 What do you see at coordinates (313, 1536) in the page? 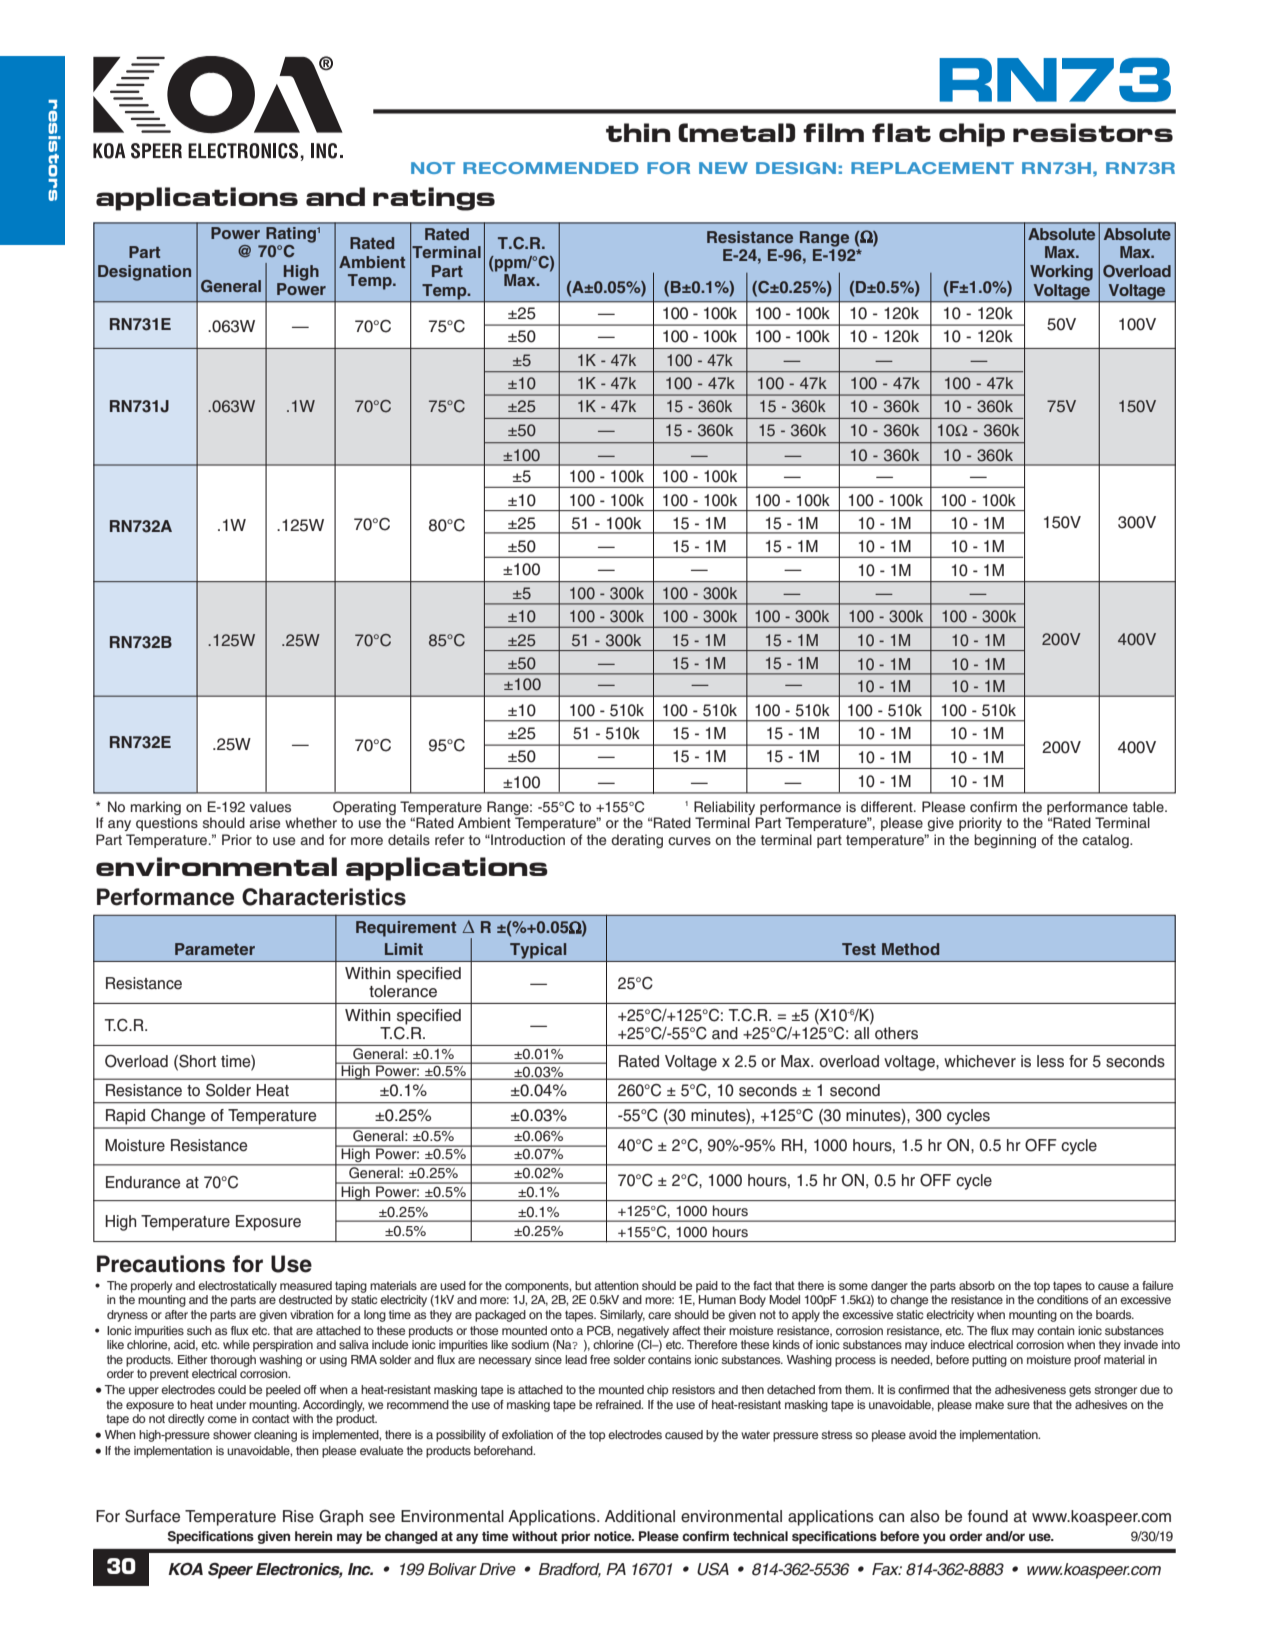
I see `herein` at bounding box center [313, 1536].
